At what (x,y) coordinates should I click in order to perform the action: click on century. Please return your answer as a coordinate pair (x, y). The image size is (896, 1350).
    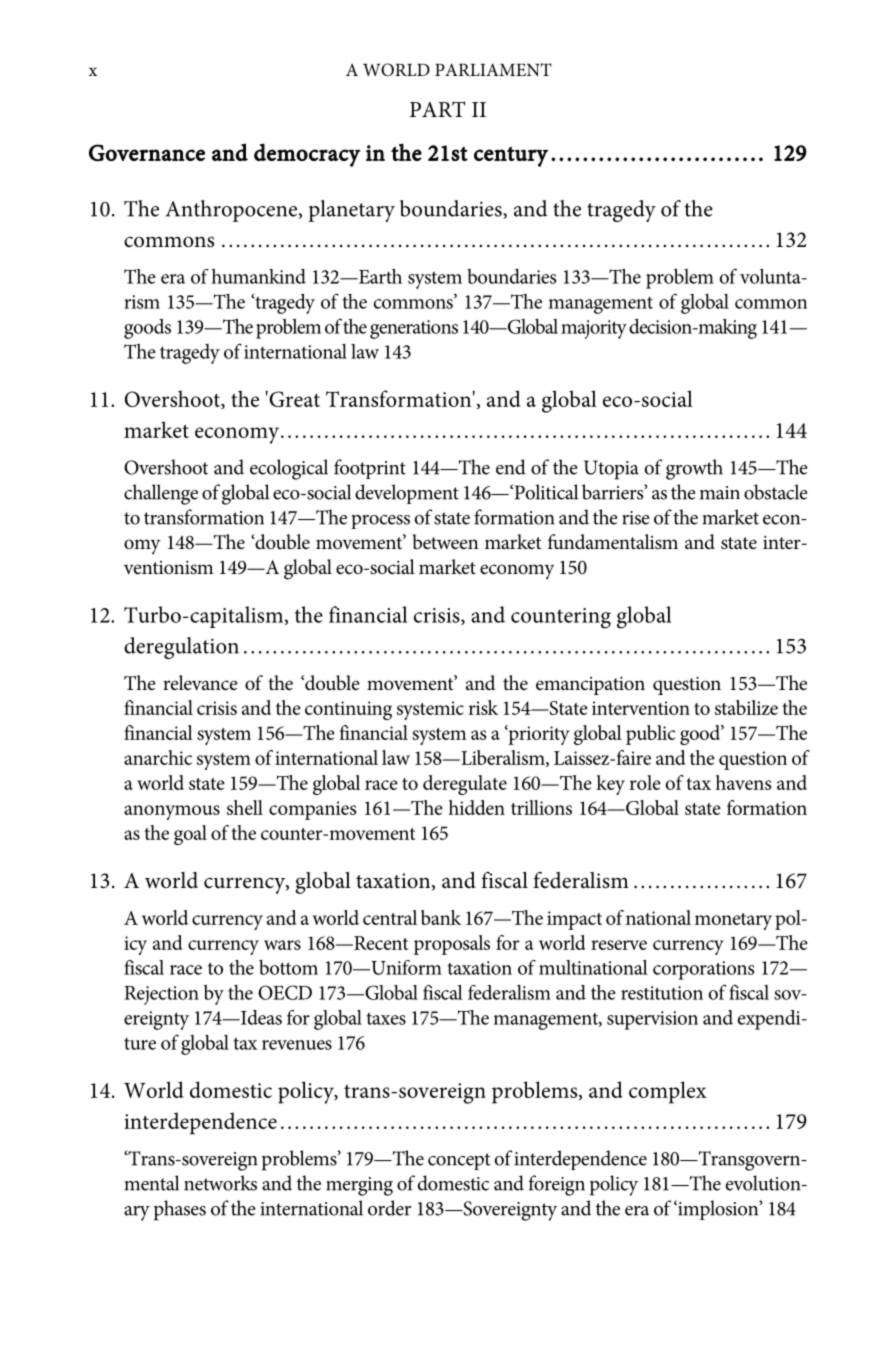
    Looking at the image, I should click on (511, 157).
